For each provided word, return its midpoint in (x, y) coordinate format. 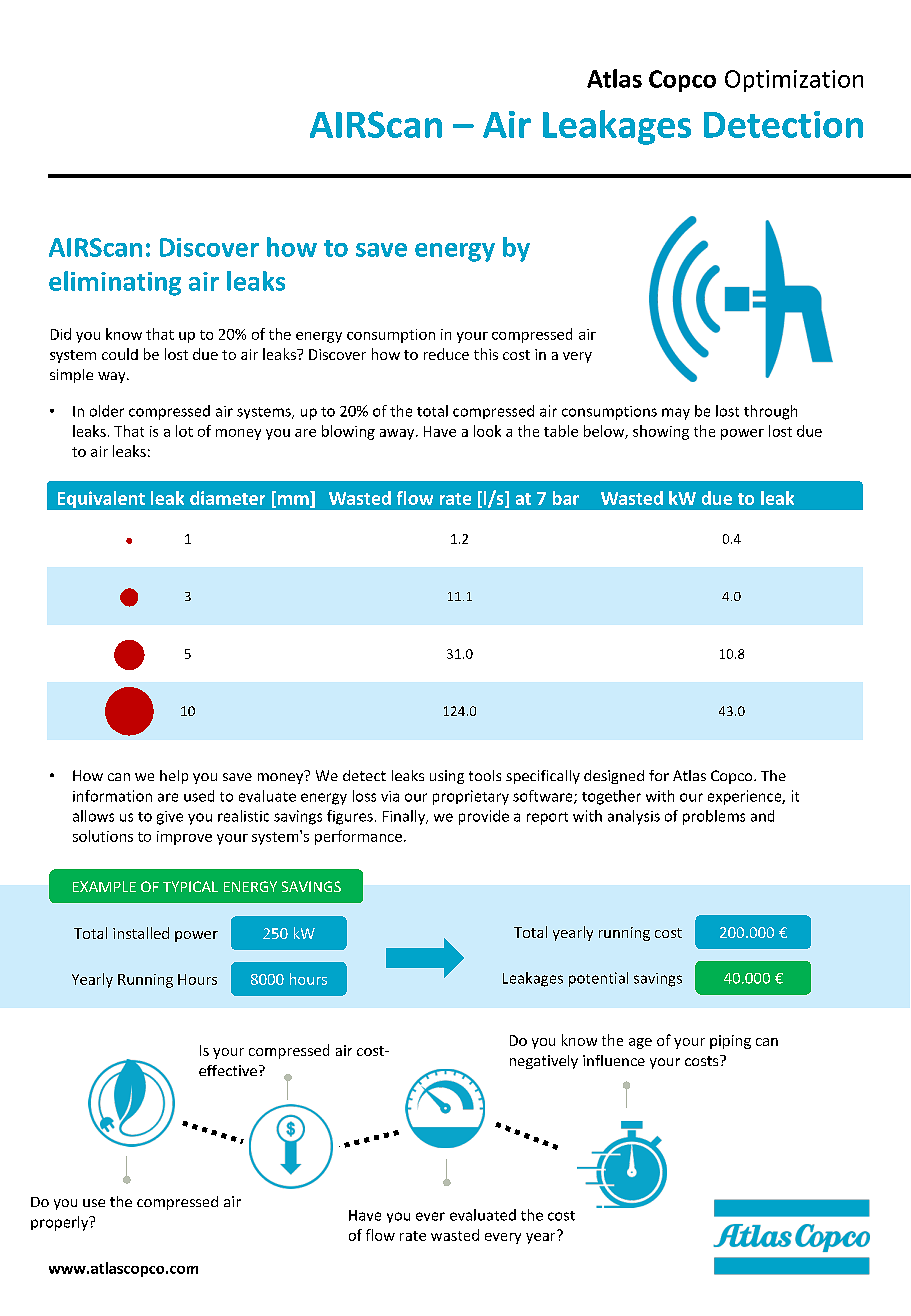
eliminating (115, 283)
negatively (544, 1062)
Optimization (794, 81)
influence (614, 1060)
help (174, 777)
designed (614, 777)
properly (60, 1223)
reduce (446, 354)
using (447, 777)
